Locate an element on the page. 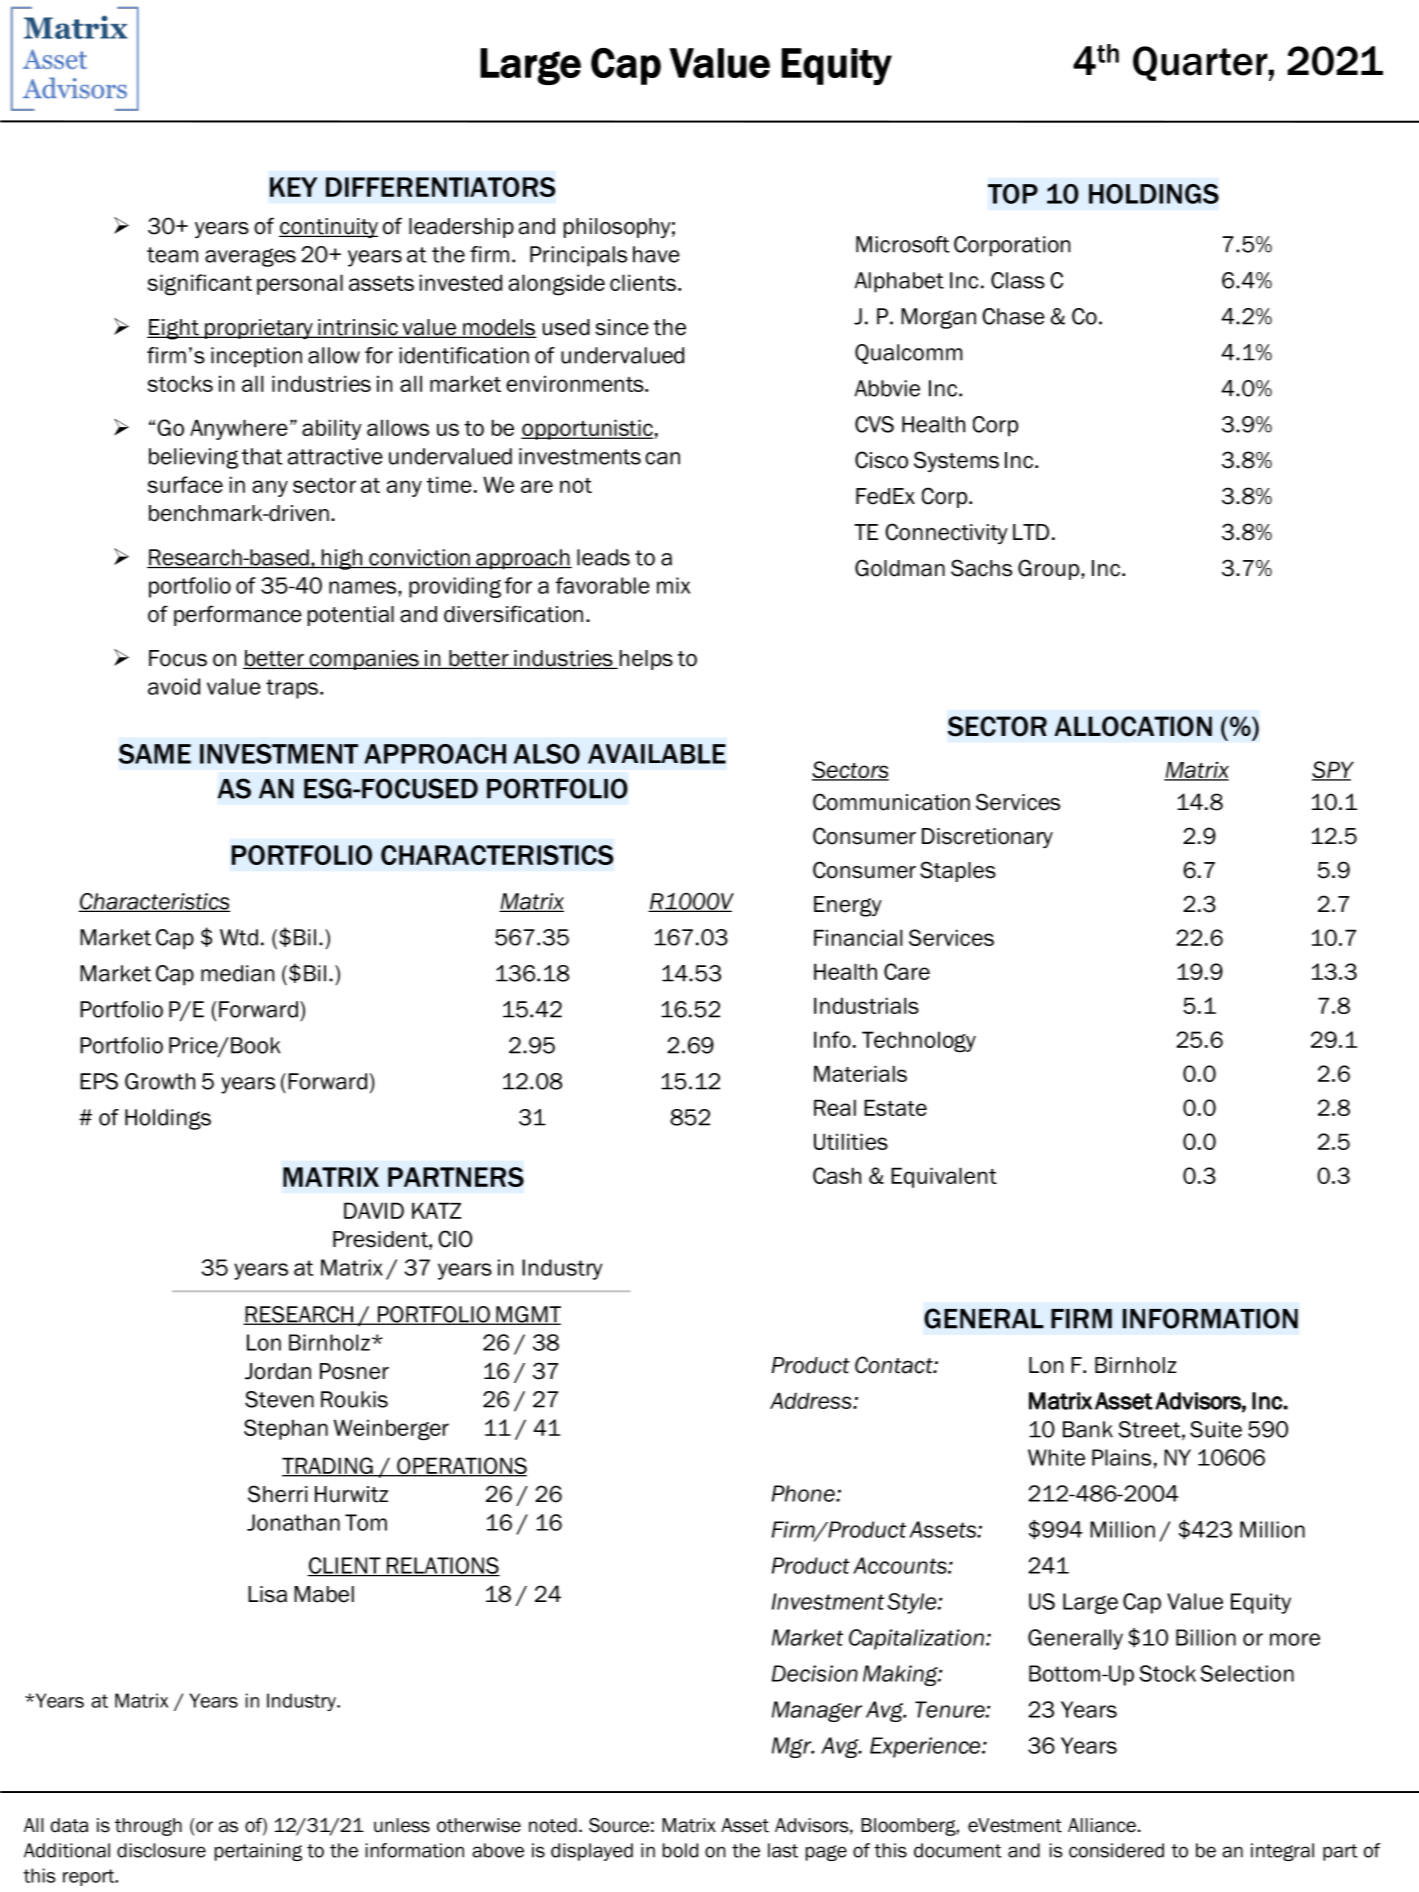  Class is located at coordinates (1018, 280).
